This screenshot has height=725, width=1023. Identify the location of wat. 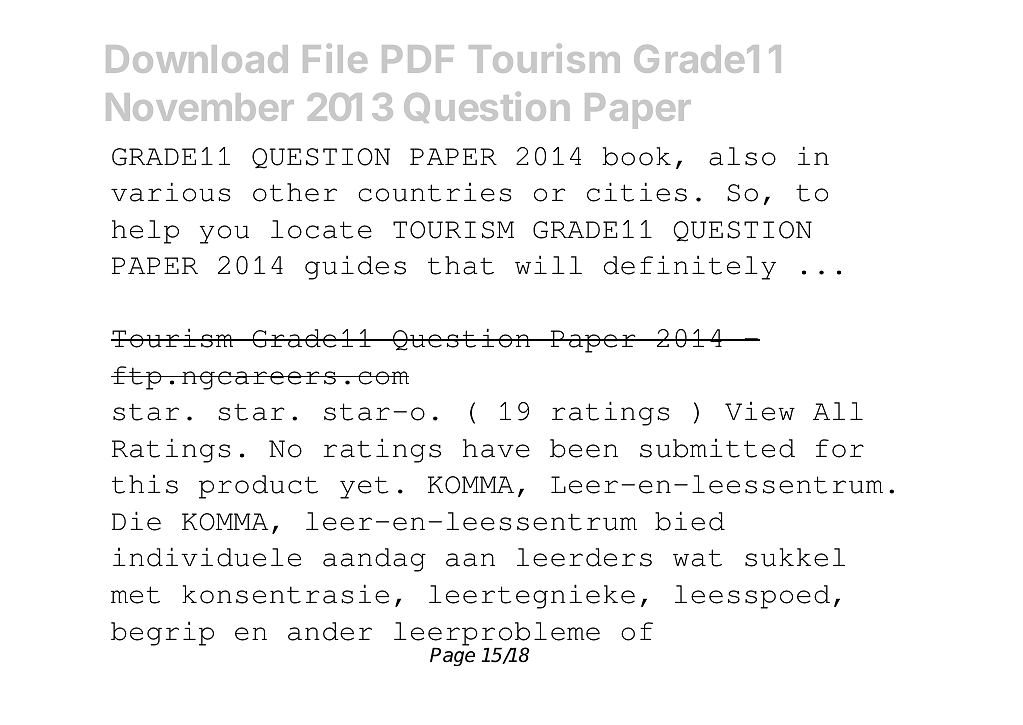
(697, 558).
